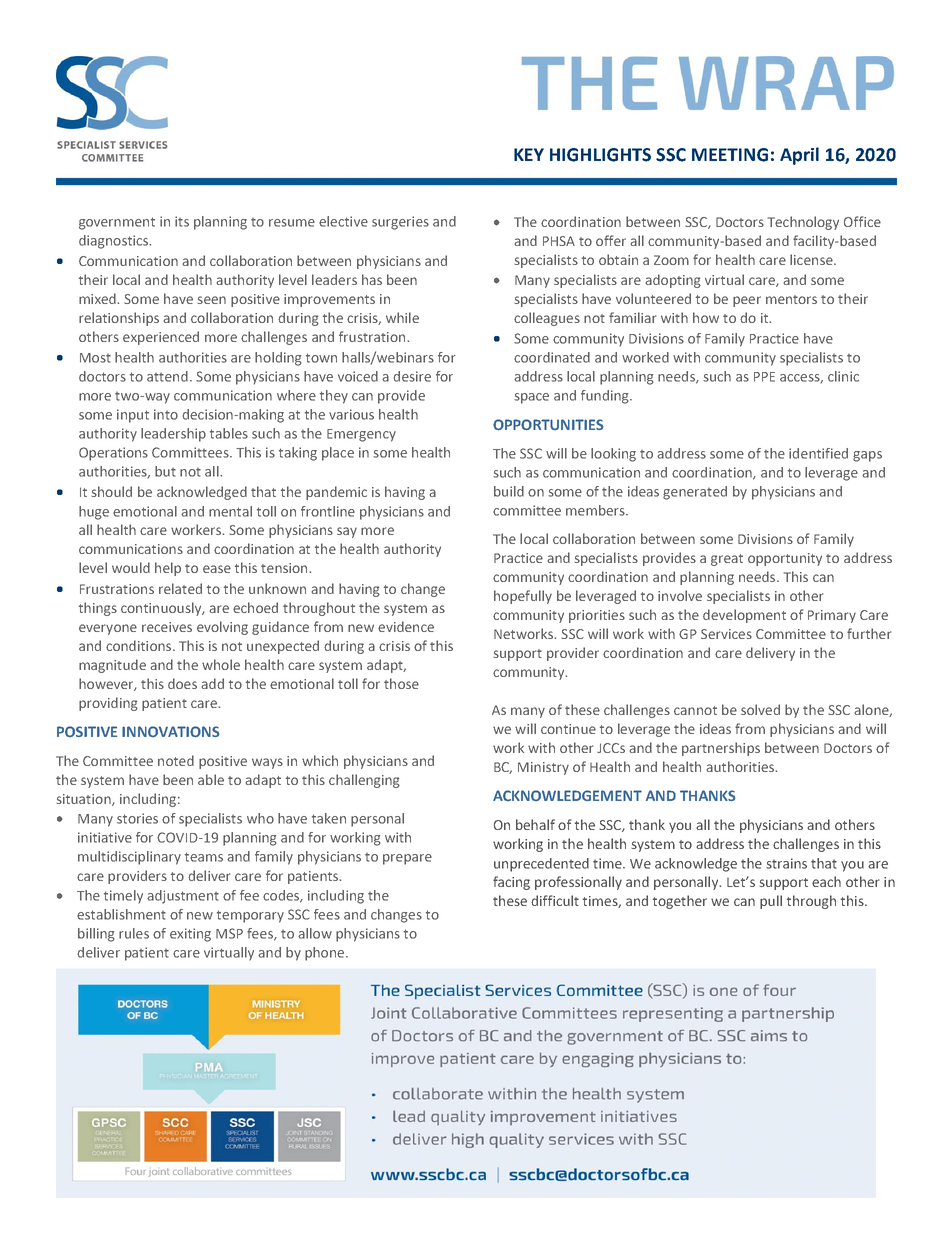 This document has height=1233, width=952. I want to click on its, so click(182, 221).
